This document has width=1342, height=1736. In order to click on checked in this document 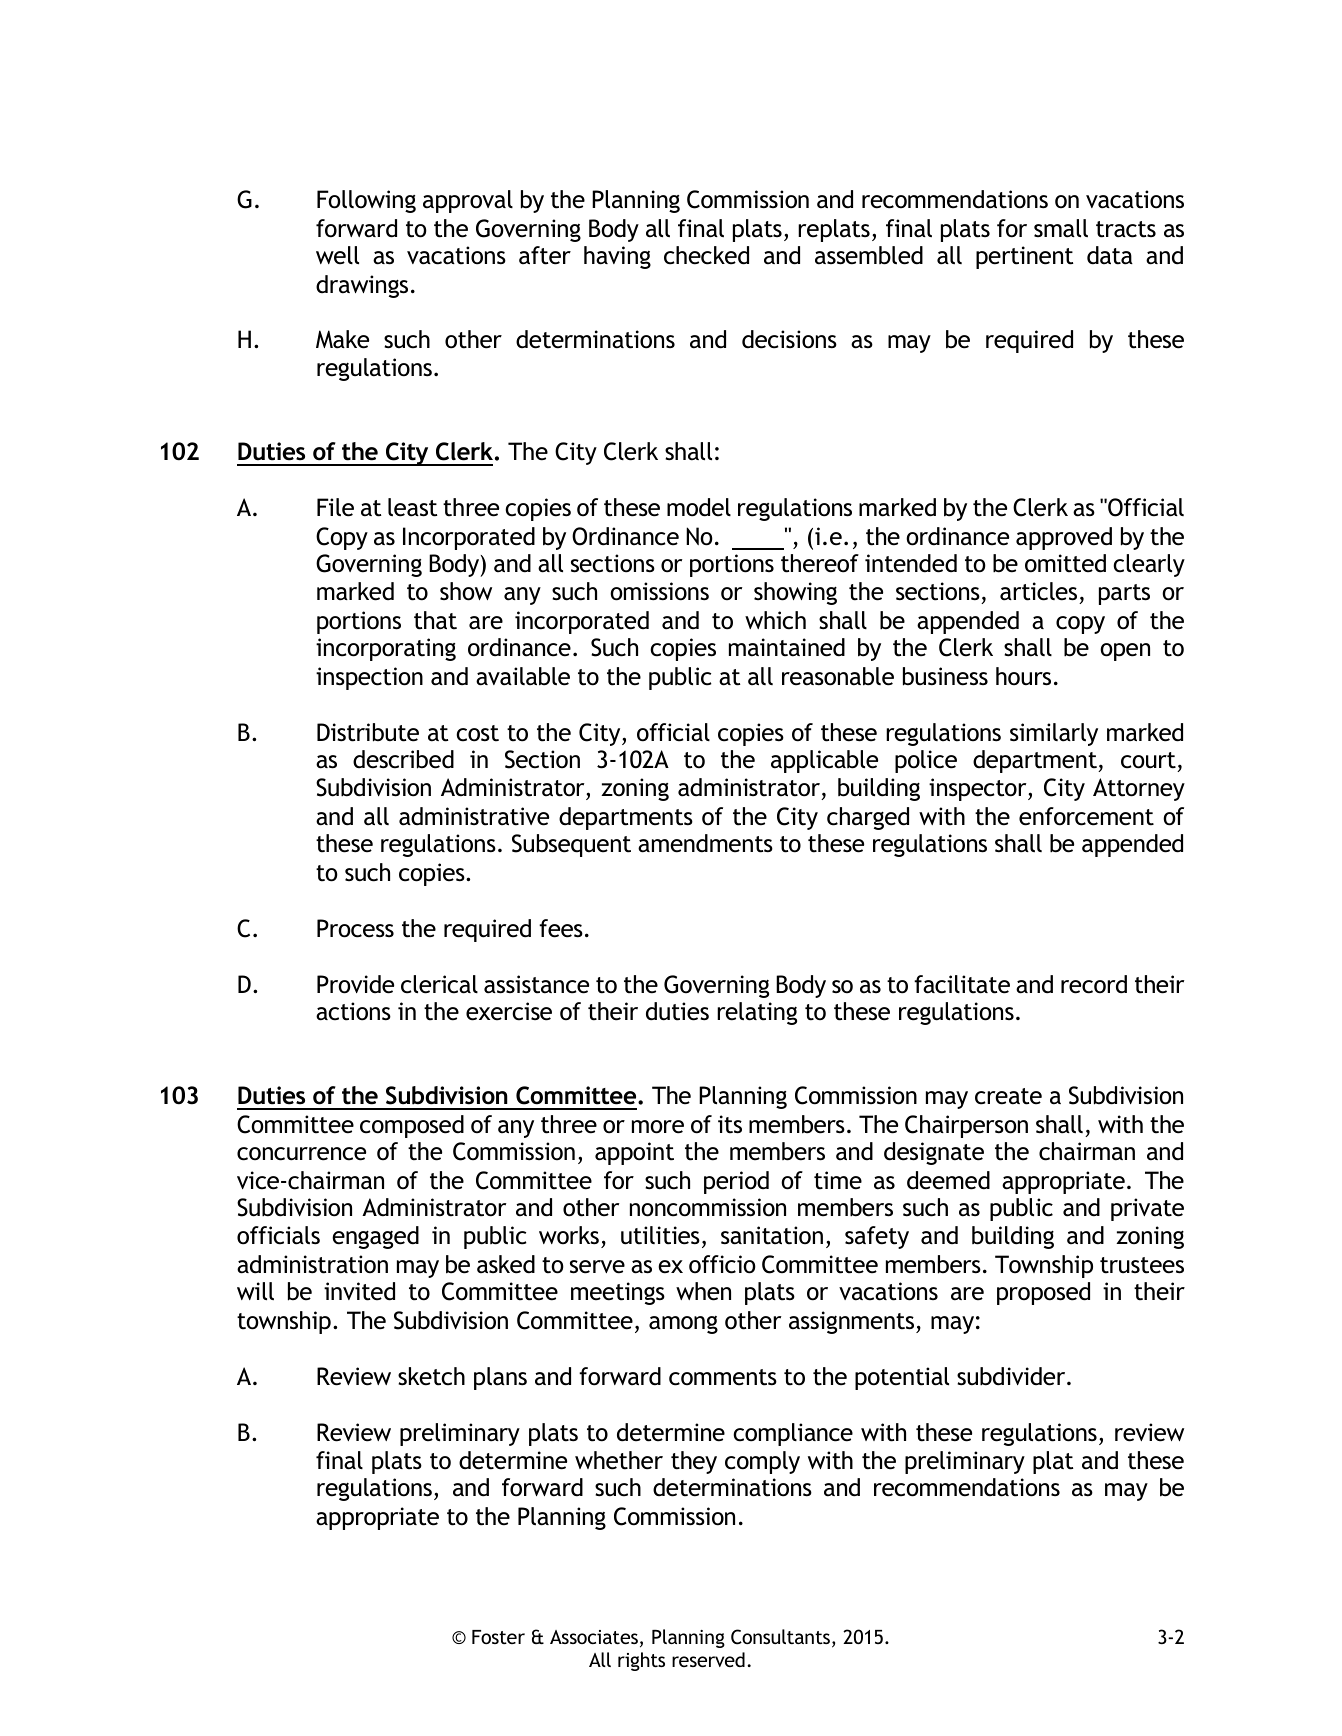, I will do `click(706, 255)`.
